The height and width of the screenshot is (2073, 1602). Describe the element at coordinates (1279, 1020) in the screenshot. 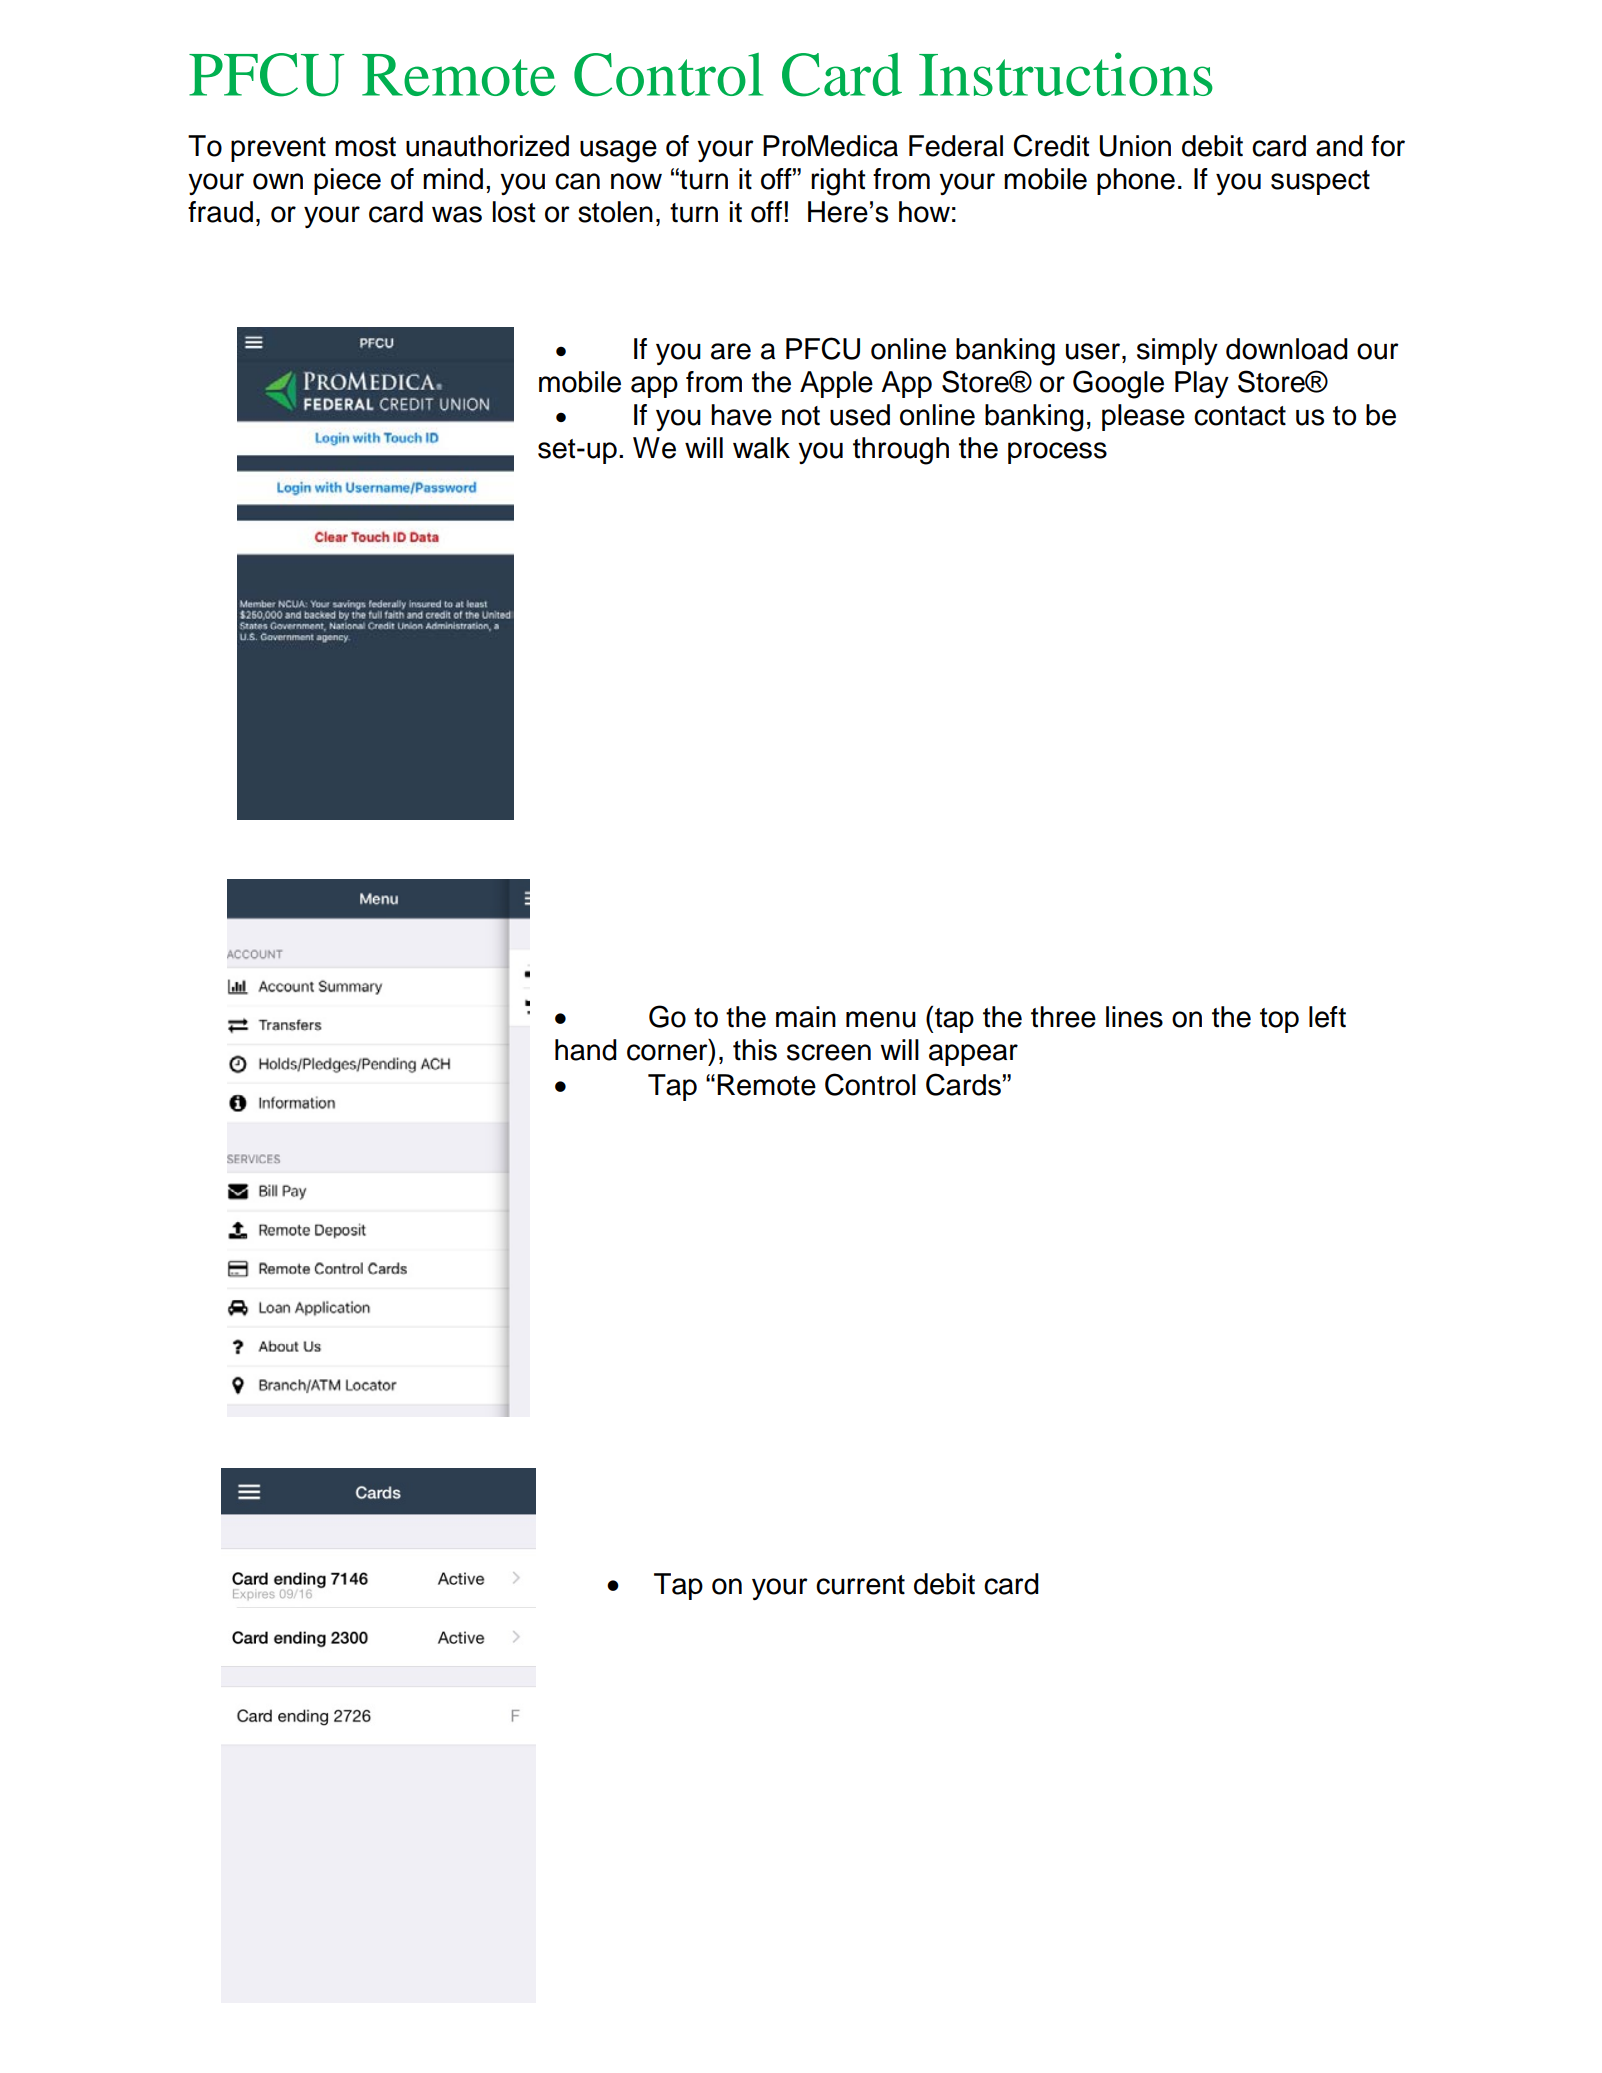

I see `top` at that location.
